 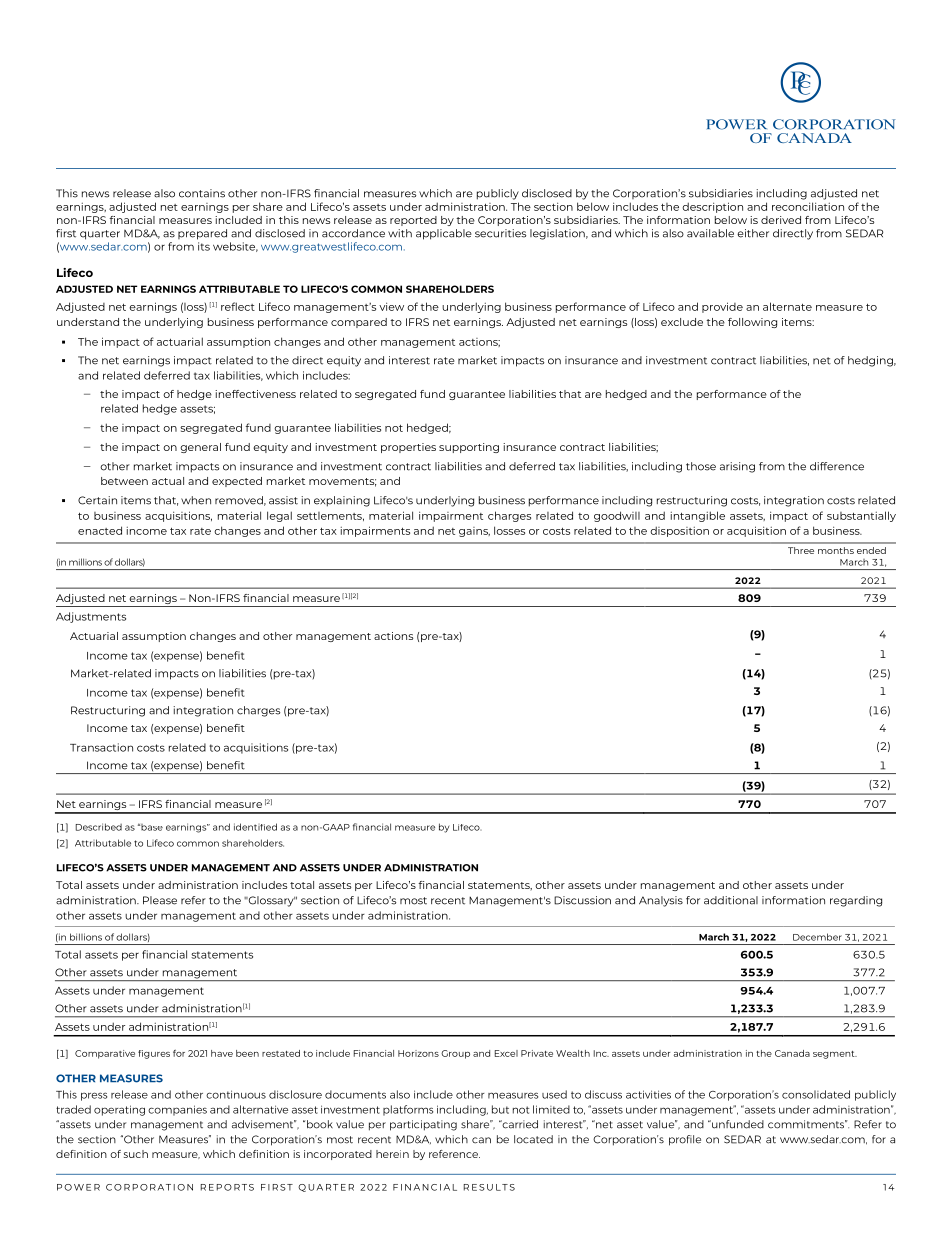 What do you see at coordinates (685, 1140) in the screenshot?
I see `profile` at bounding box center [685, 1140].
